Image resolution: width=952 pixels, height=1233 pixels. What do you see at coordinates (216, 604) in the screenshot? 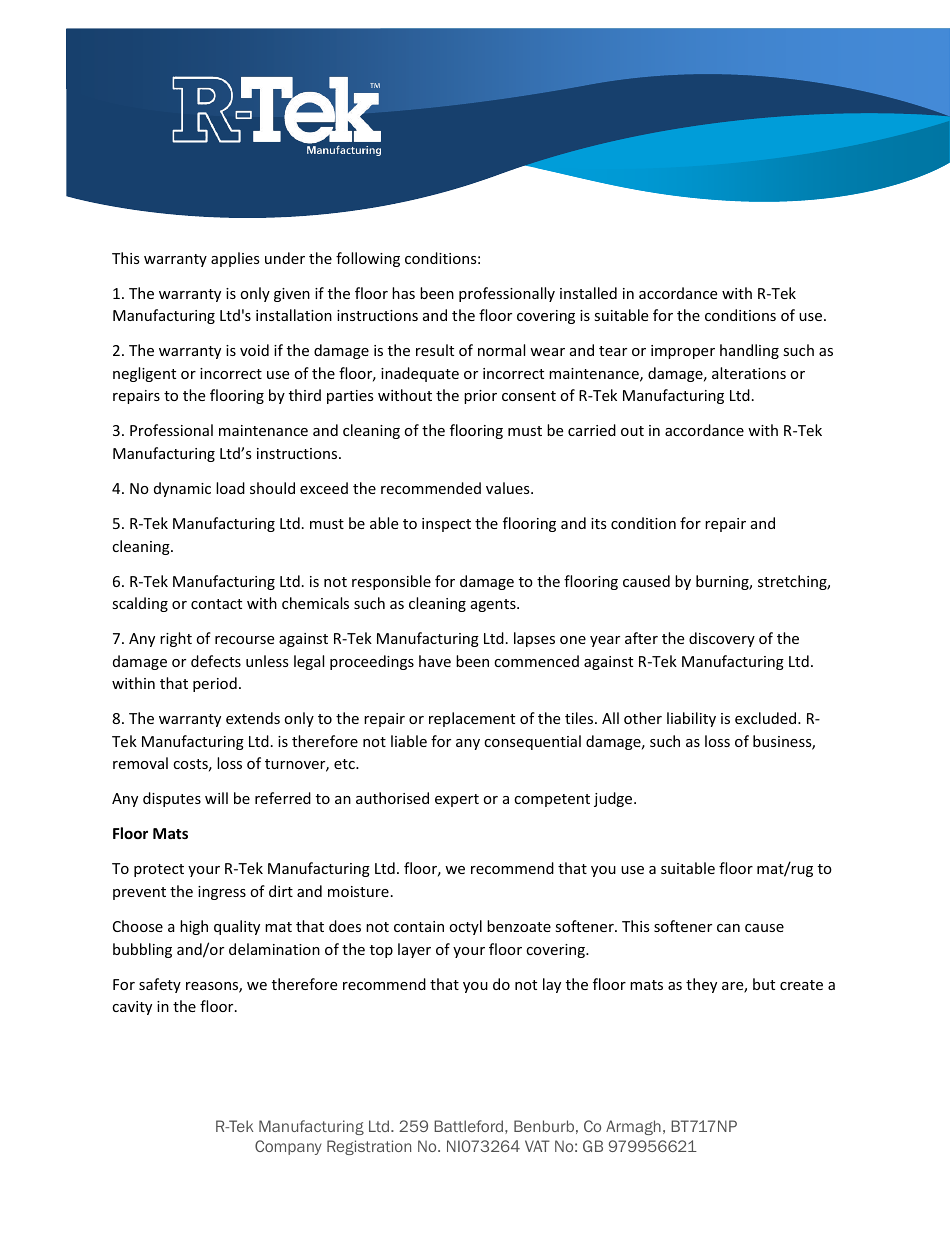
I see `contact` at bounding box center [216, 604].
